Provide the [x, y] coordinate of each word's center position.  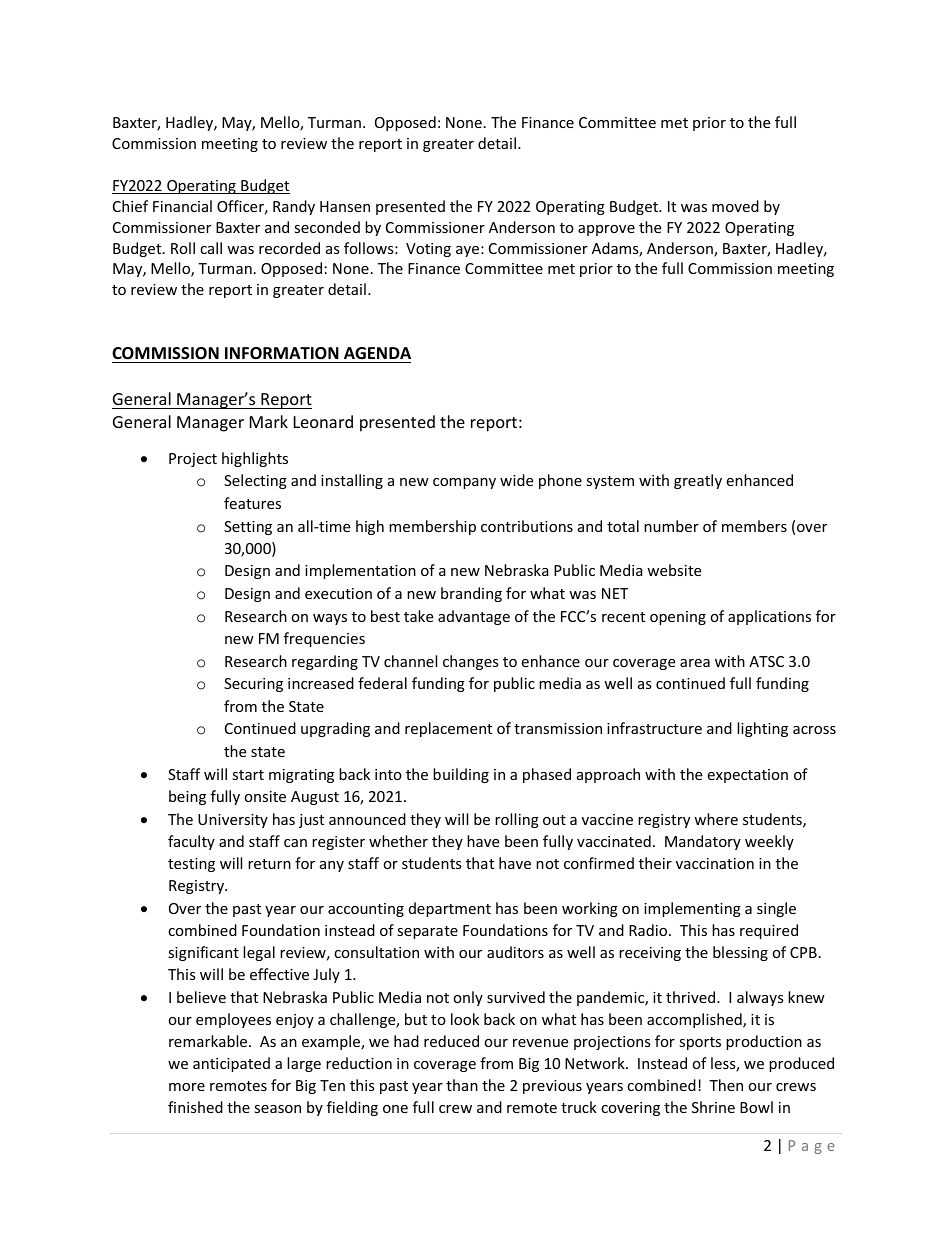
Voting [428, 250]
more [187, 1087]
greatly [698, 481]
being [187, 797]
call [211, 248]
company [464, 483]
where [716, 819]
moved [735, 206]
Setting [248, 528]
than [462, 1085]
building [461, 775]
